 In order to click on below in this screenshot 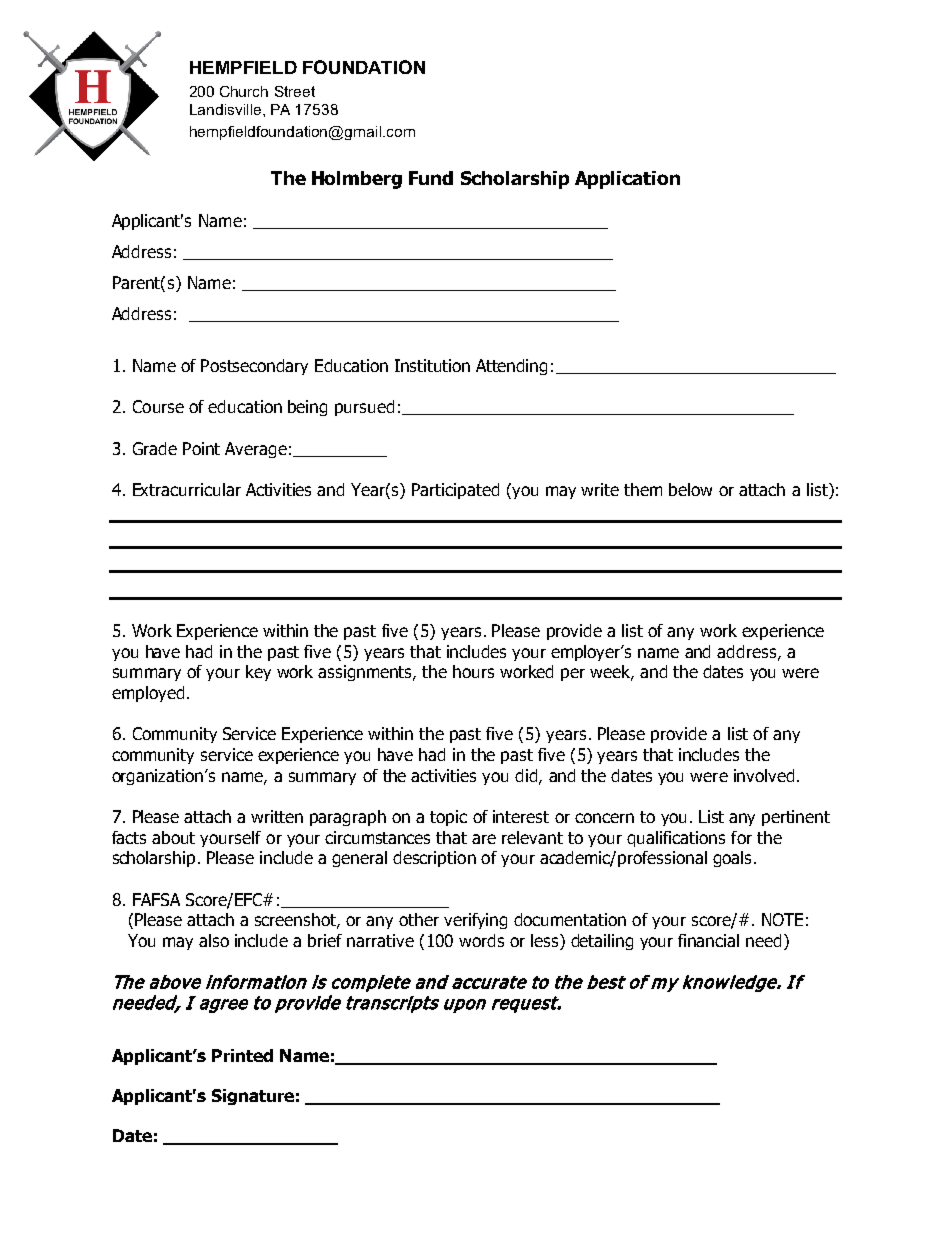, I will do `click(690, 489)`.
